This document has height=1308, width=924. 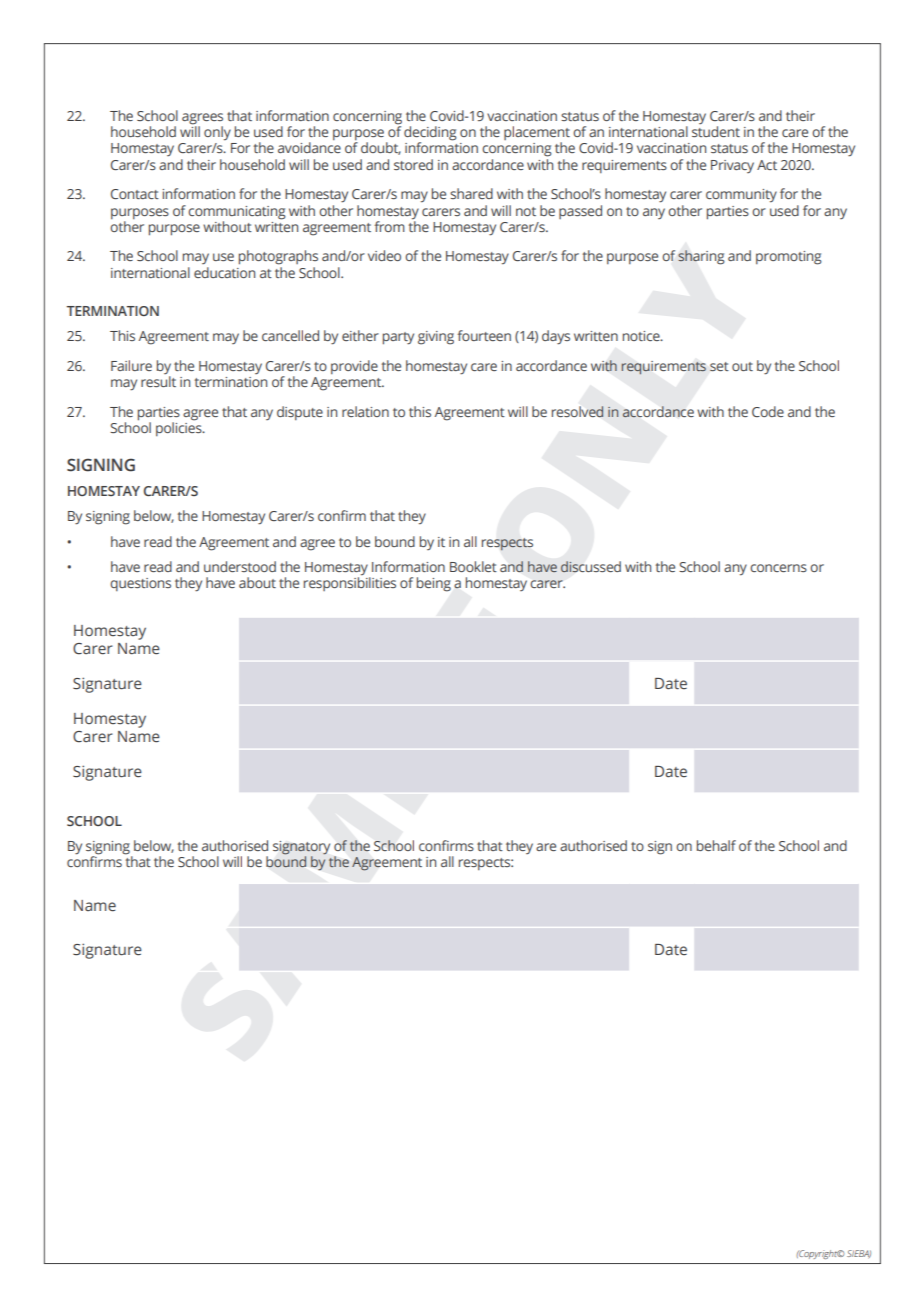 I want to click on Privacy, so click(x=732, y=166).
